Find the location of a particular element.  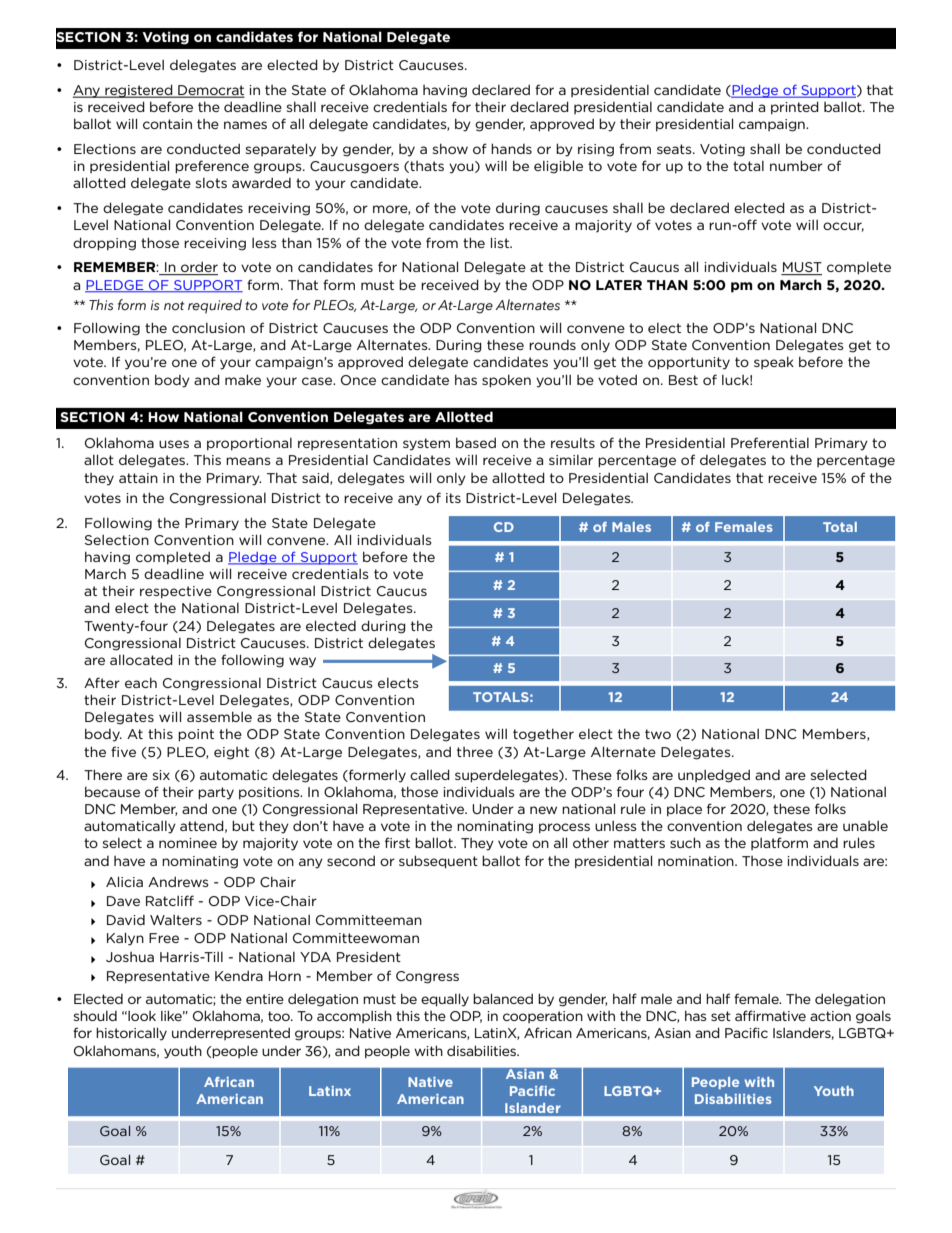

spoken is located at coordinates (506, 381).
